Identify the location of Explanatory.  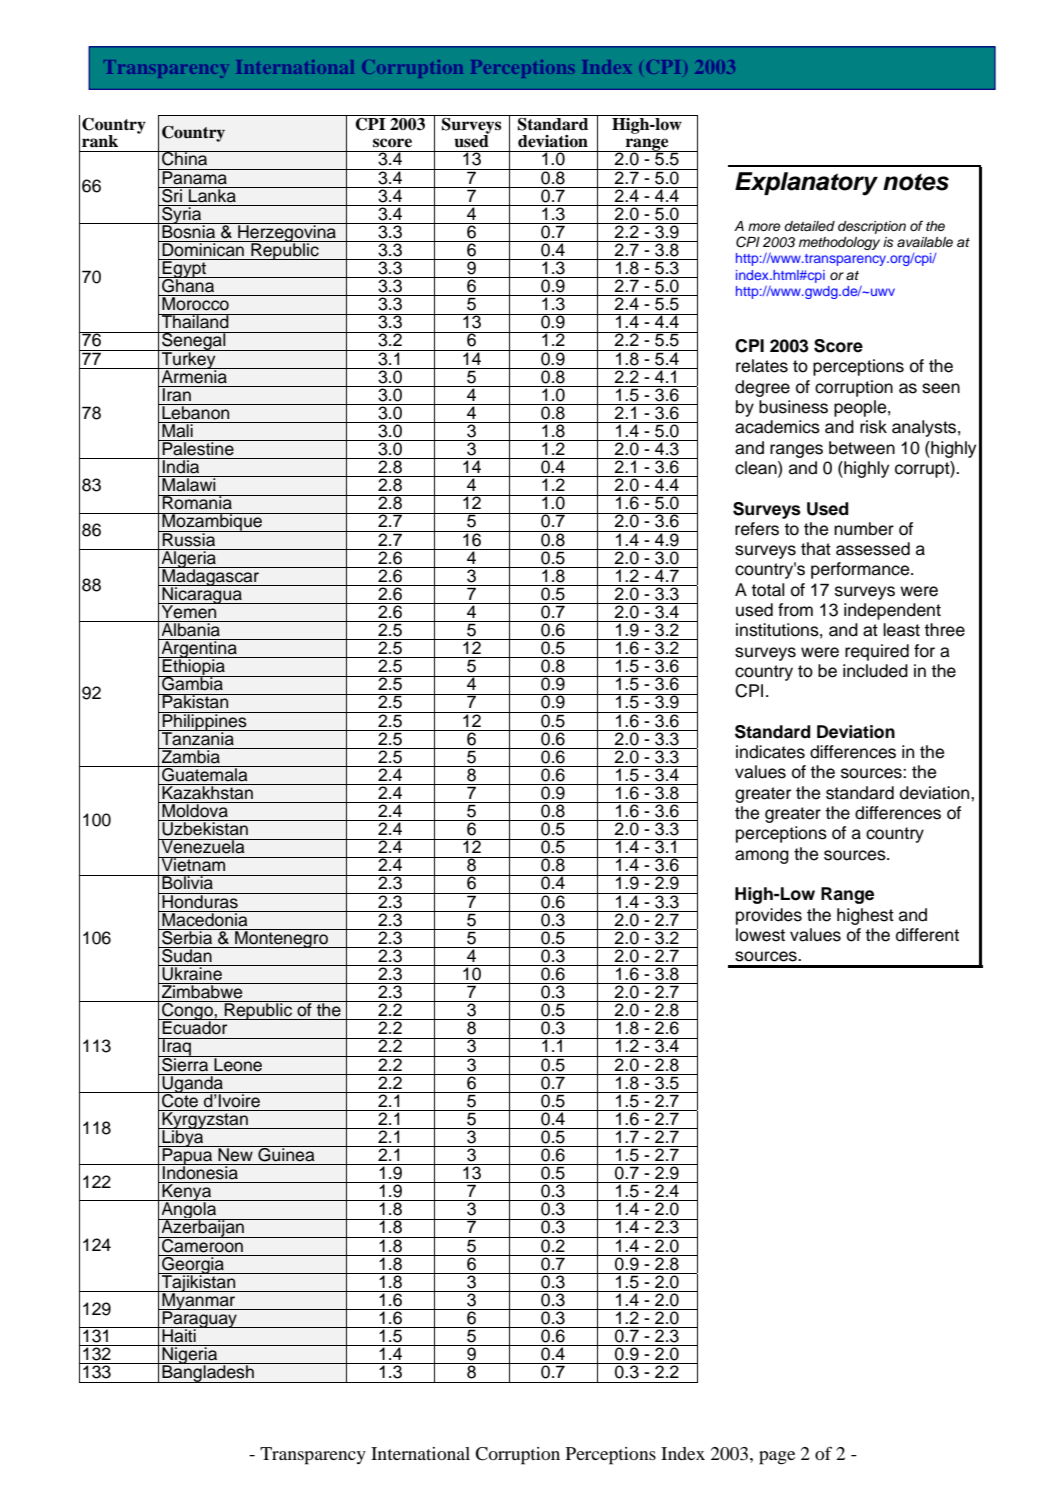
(806, 184).
